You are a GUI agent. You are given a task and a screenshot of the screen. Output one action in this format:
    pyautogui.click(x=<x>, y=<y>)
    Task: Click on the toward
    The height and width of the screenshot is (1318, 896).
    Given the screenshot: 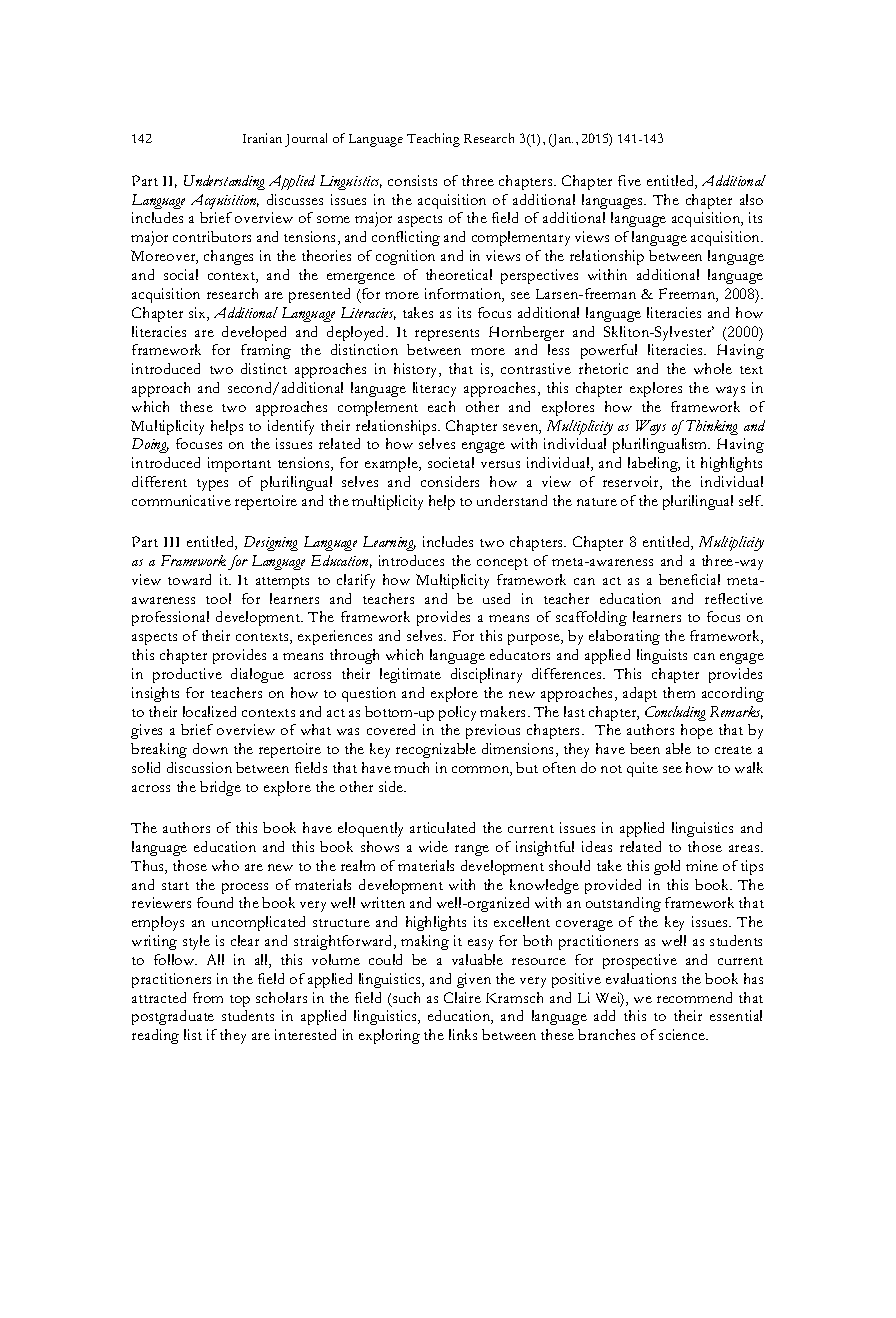 What is the action you would take?
    pyautogui.click(x=189, y=579)
